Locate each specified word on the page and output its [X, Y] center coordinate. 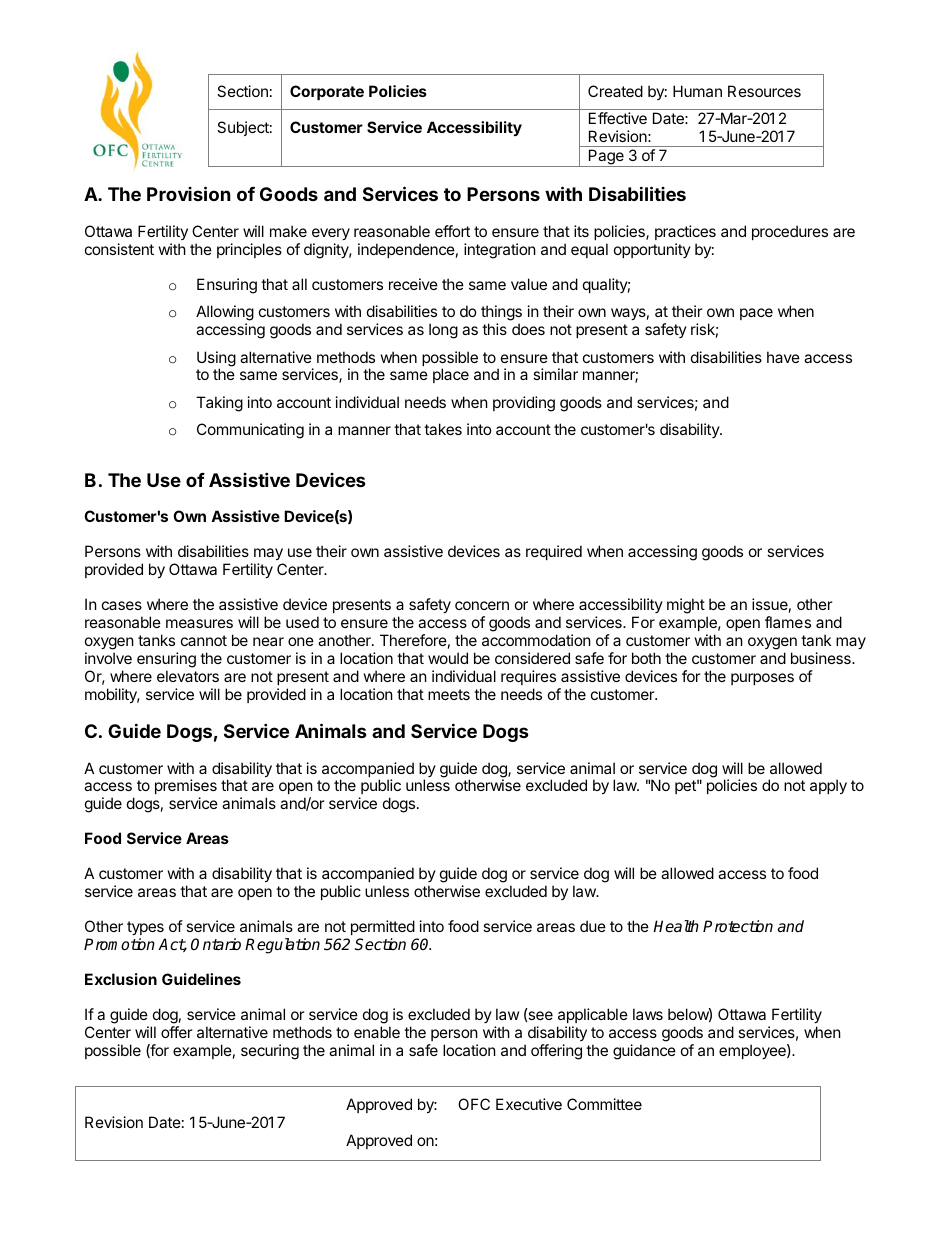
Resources [764, 91]
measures [199, 623]
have [783, 357]
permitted [383, 927]
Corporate [327, 92]
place [451, 375]
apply [828, 786]
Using [216, 360]
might [686, 606]
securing [270, 1052]
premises [186, 788]
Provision [189, 193]
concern [482, 605]
